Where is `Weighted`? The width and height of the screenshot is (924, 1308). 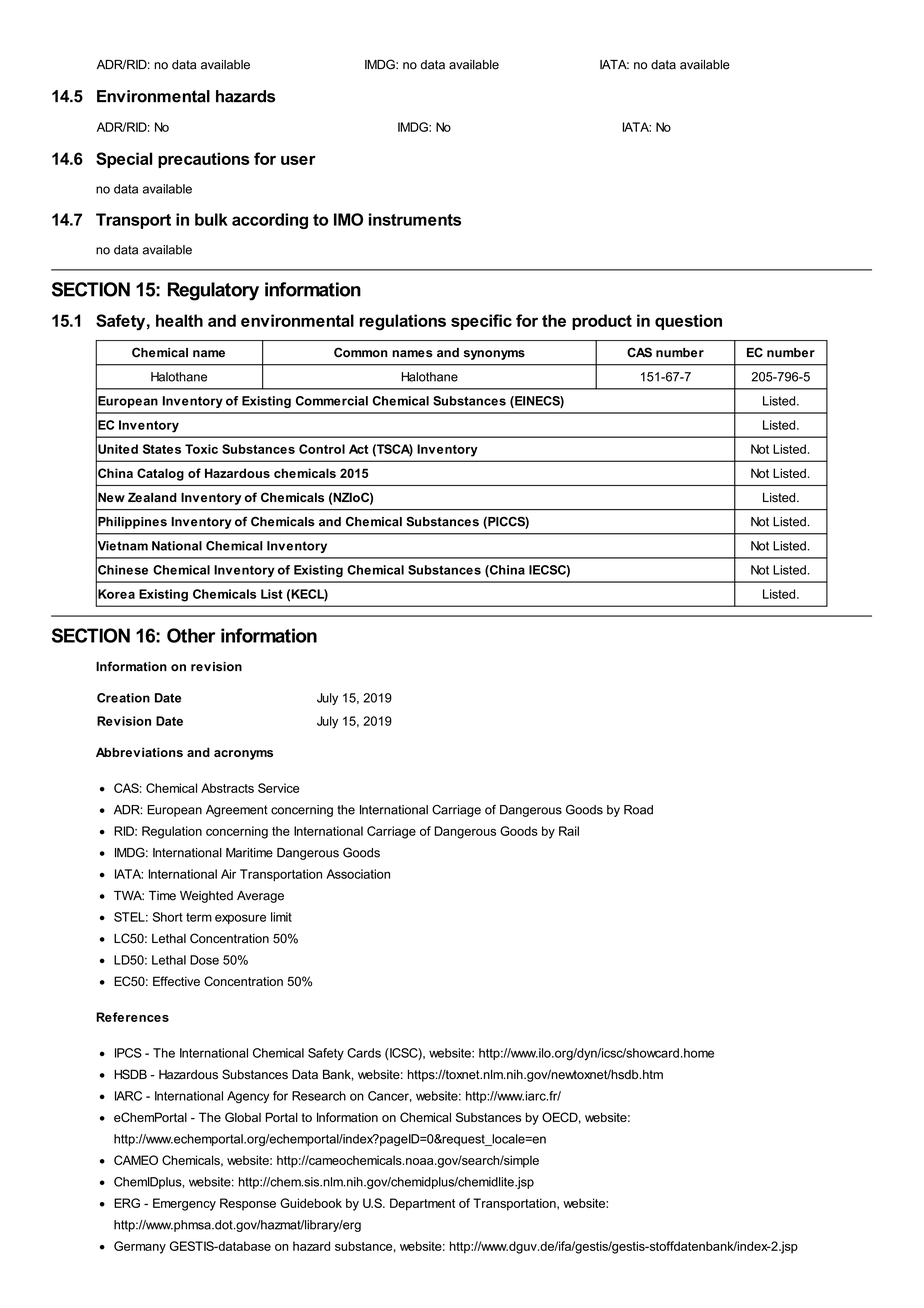
Weighted is located at coordinates (206, 897).
